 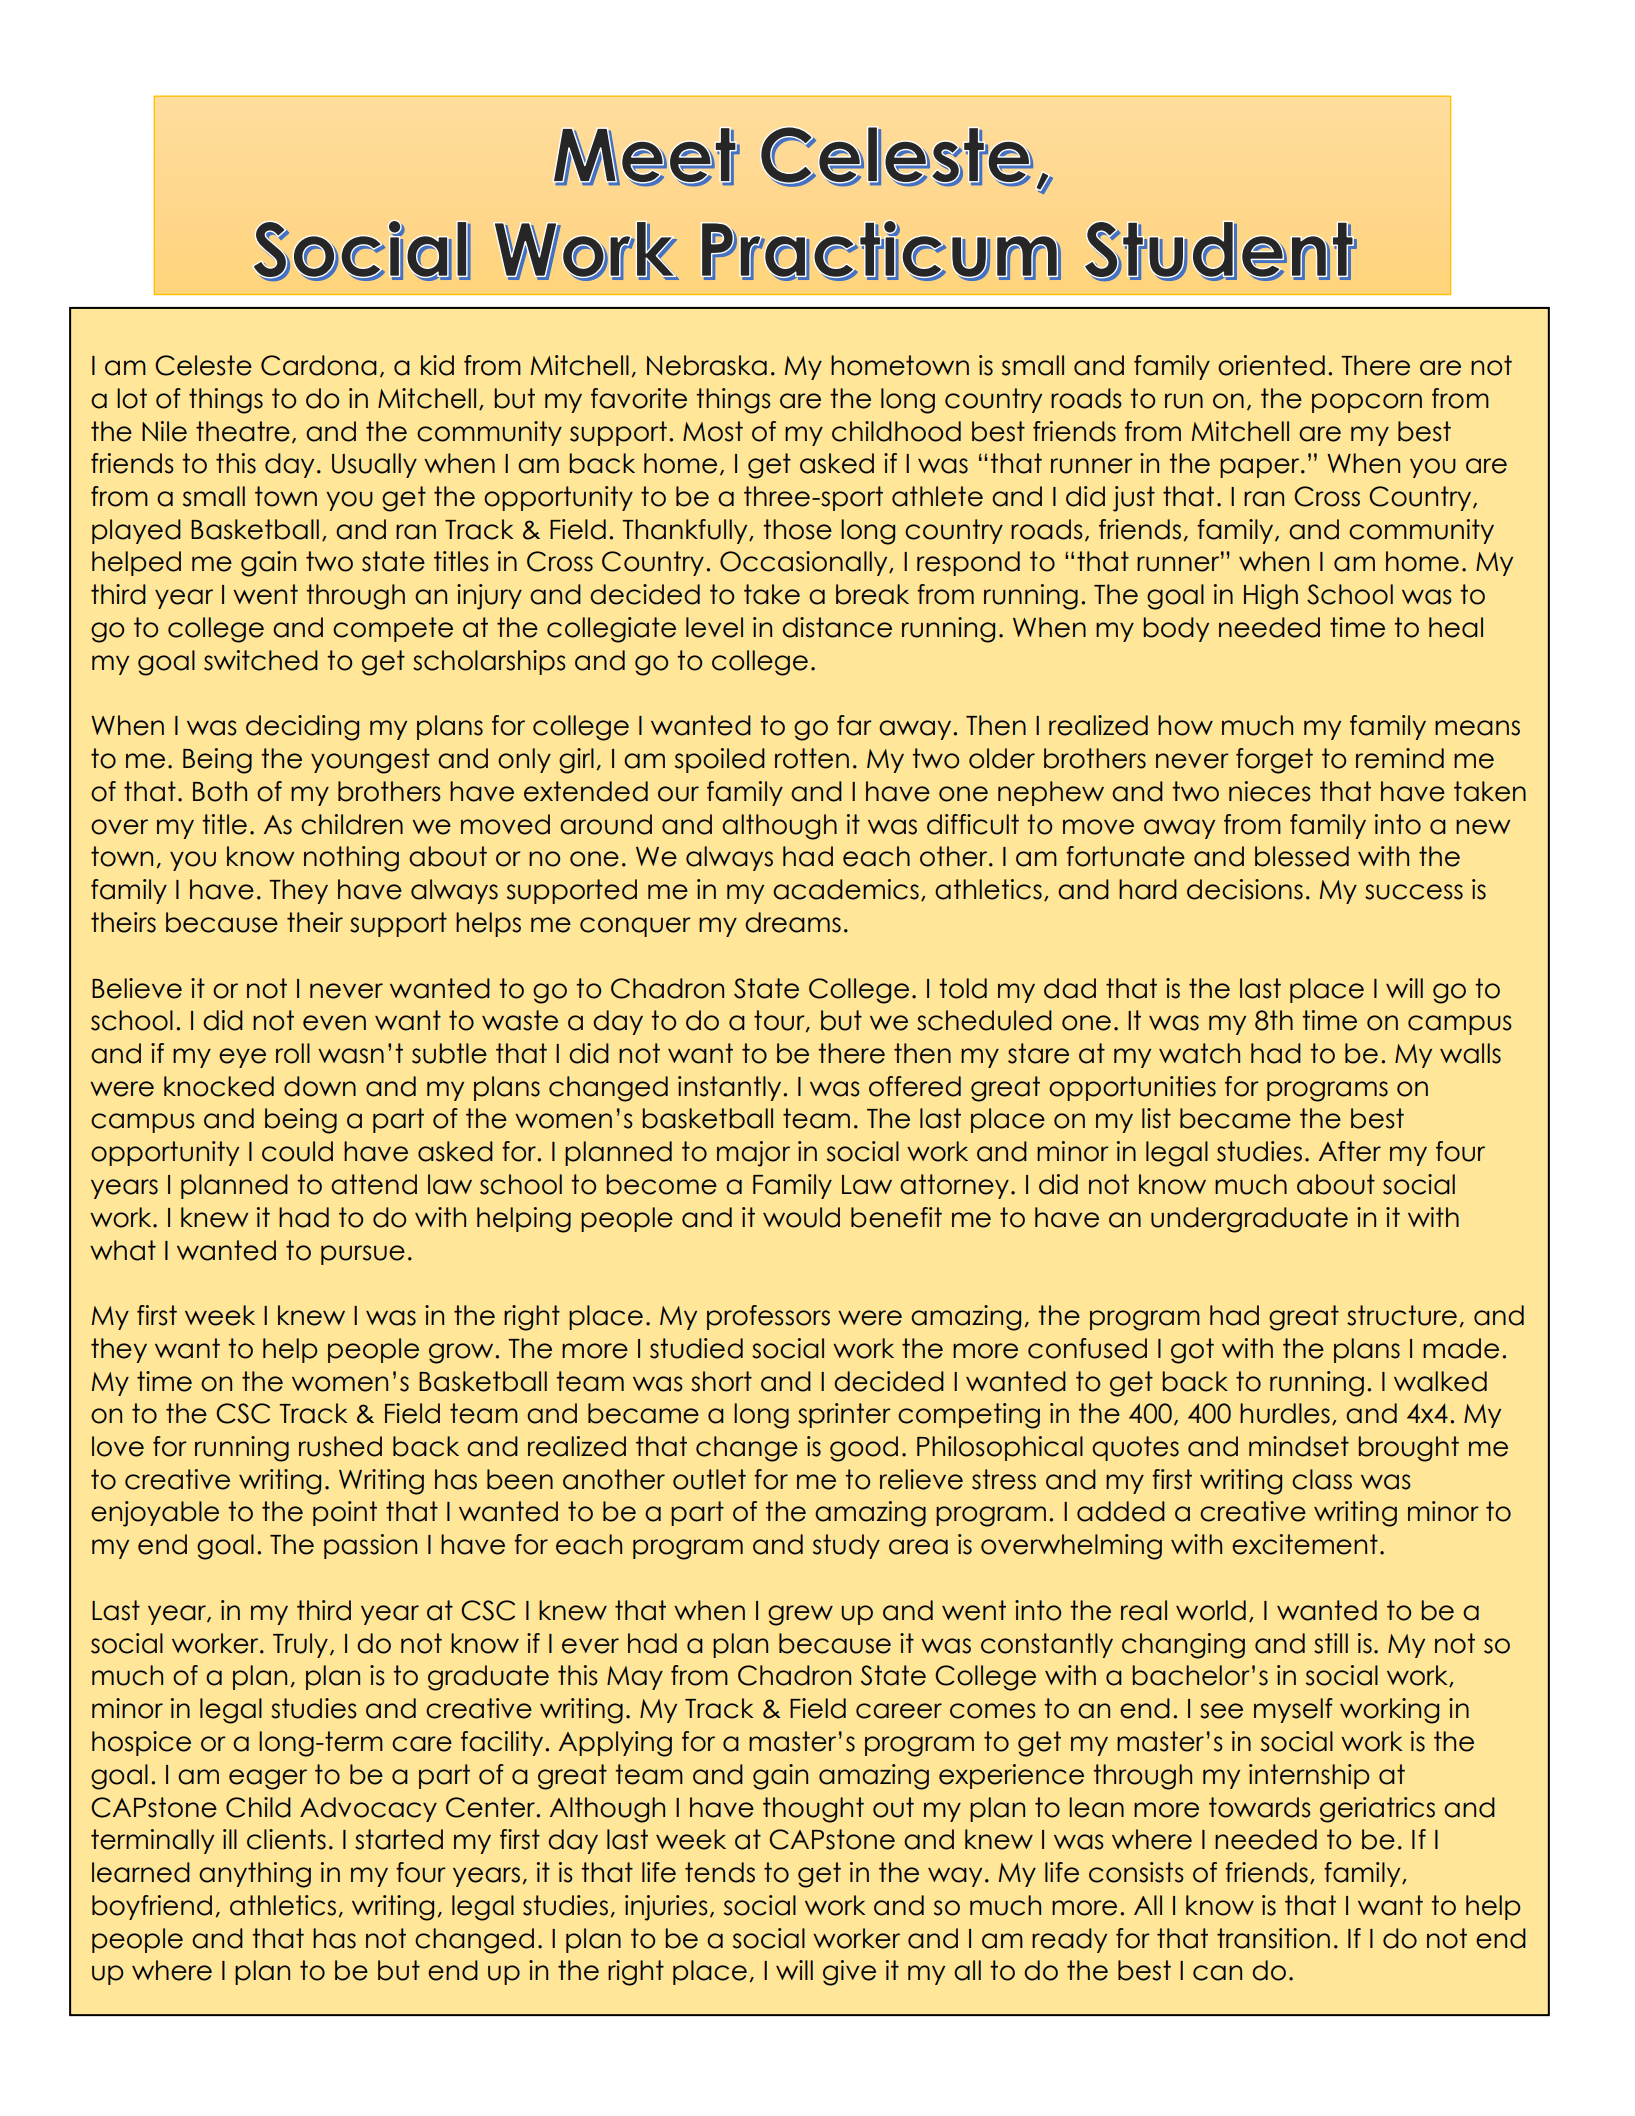 What do you see at coordinates (1350, 1151) in the page?
I see `After` at bounding box center [1350, 1151].
